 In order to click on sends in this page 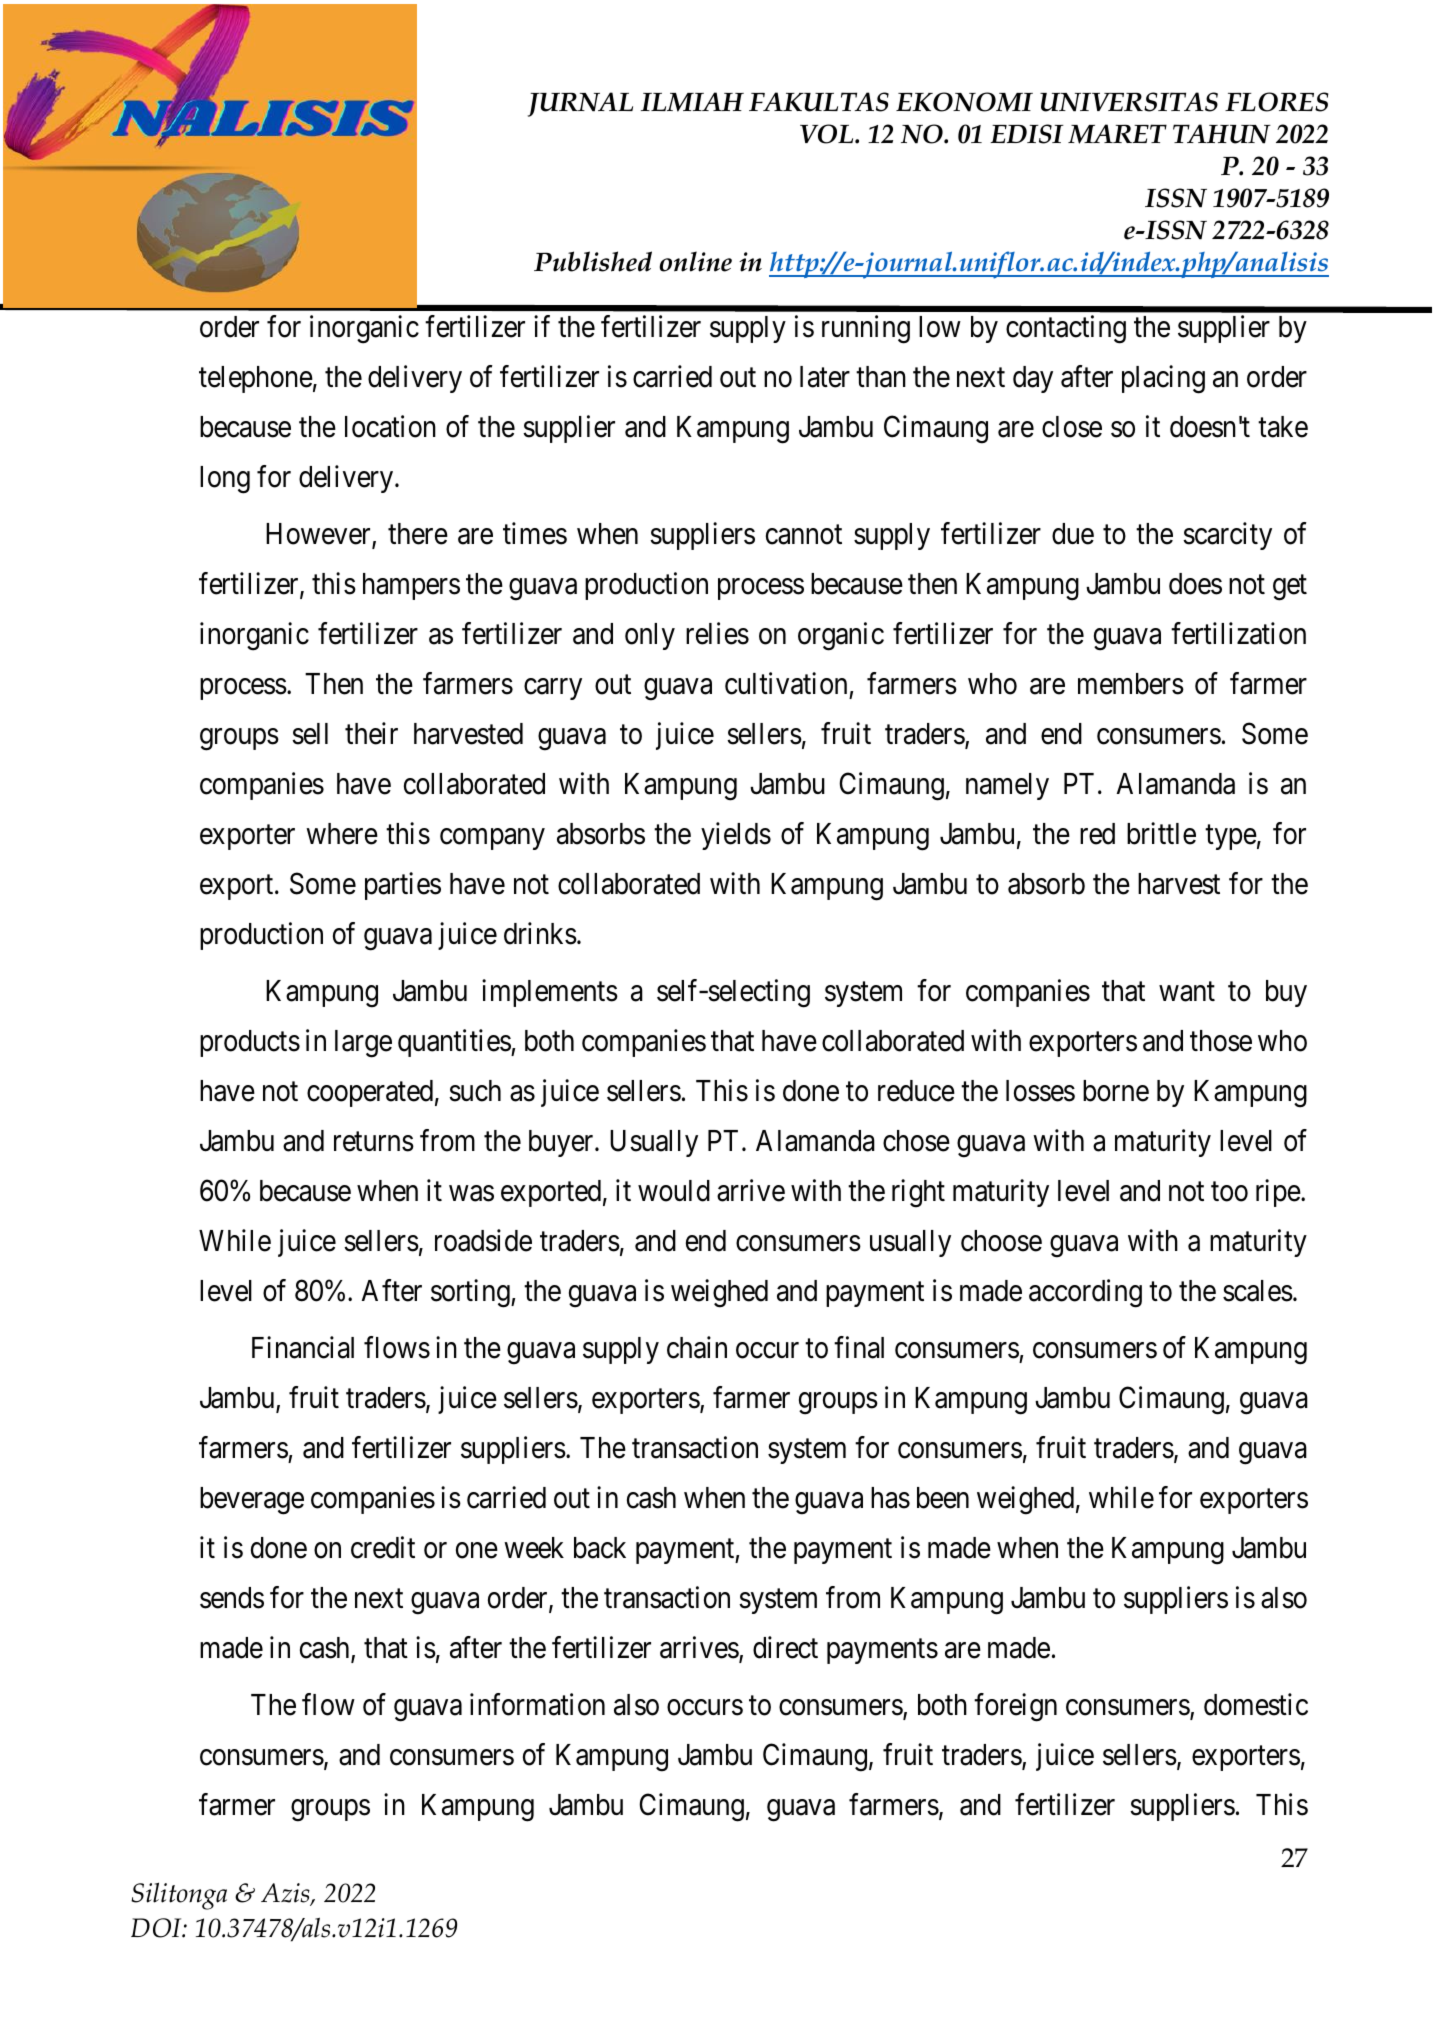, I will do `click(232, 1598)`.
